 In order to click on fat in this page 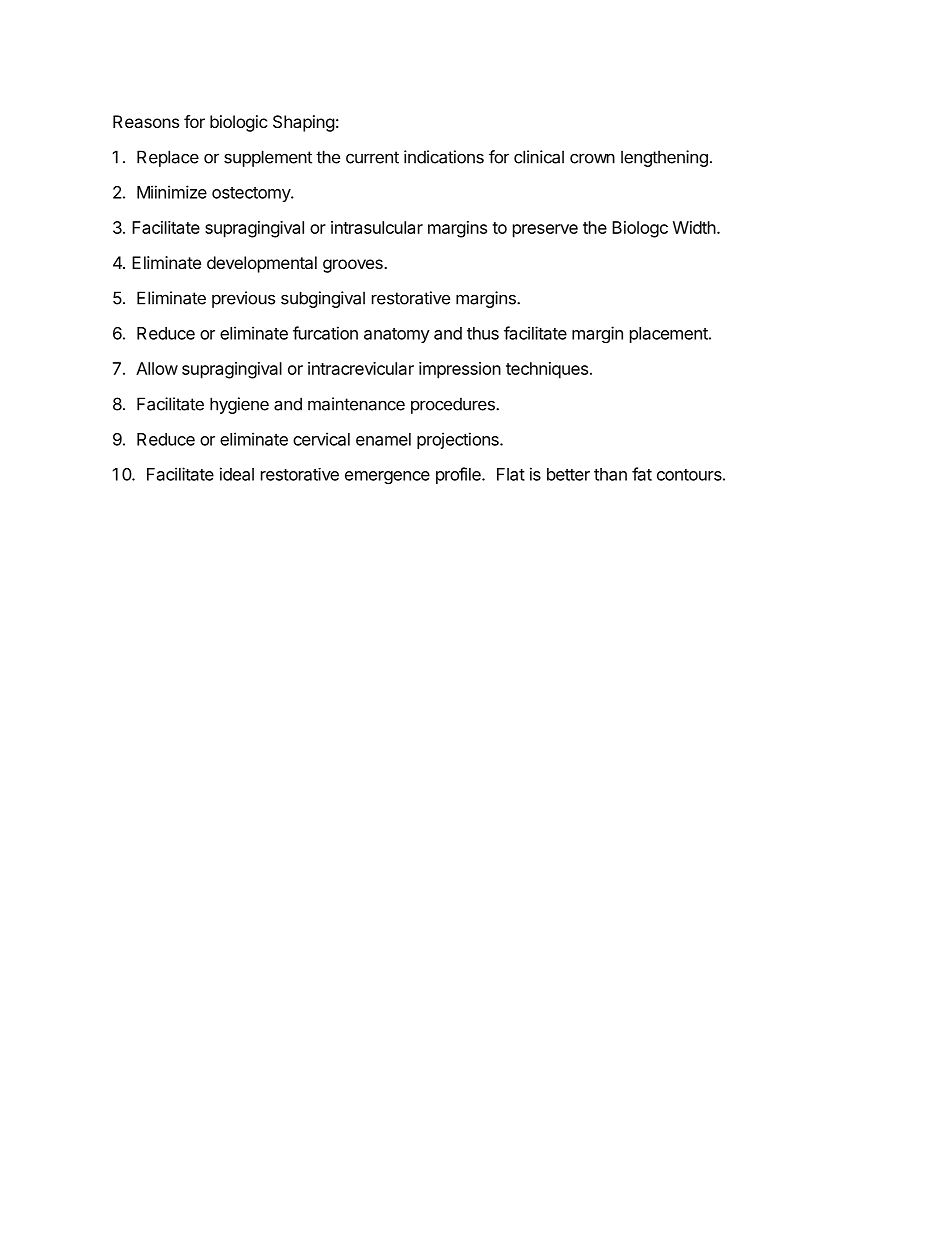, I will do `click(642, 474)`.
